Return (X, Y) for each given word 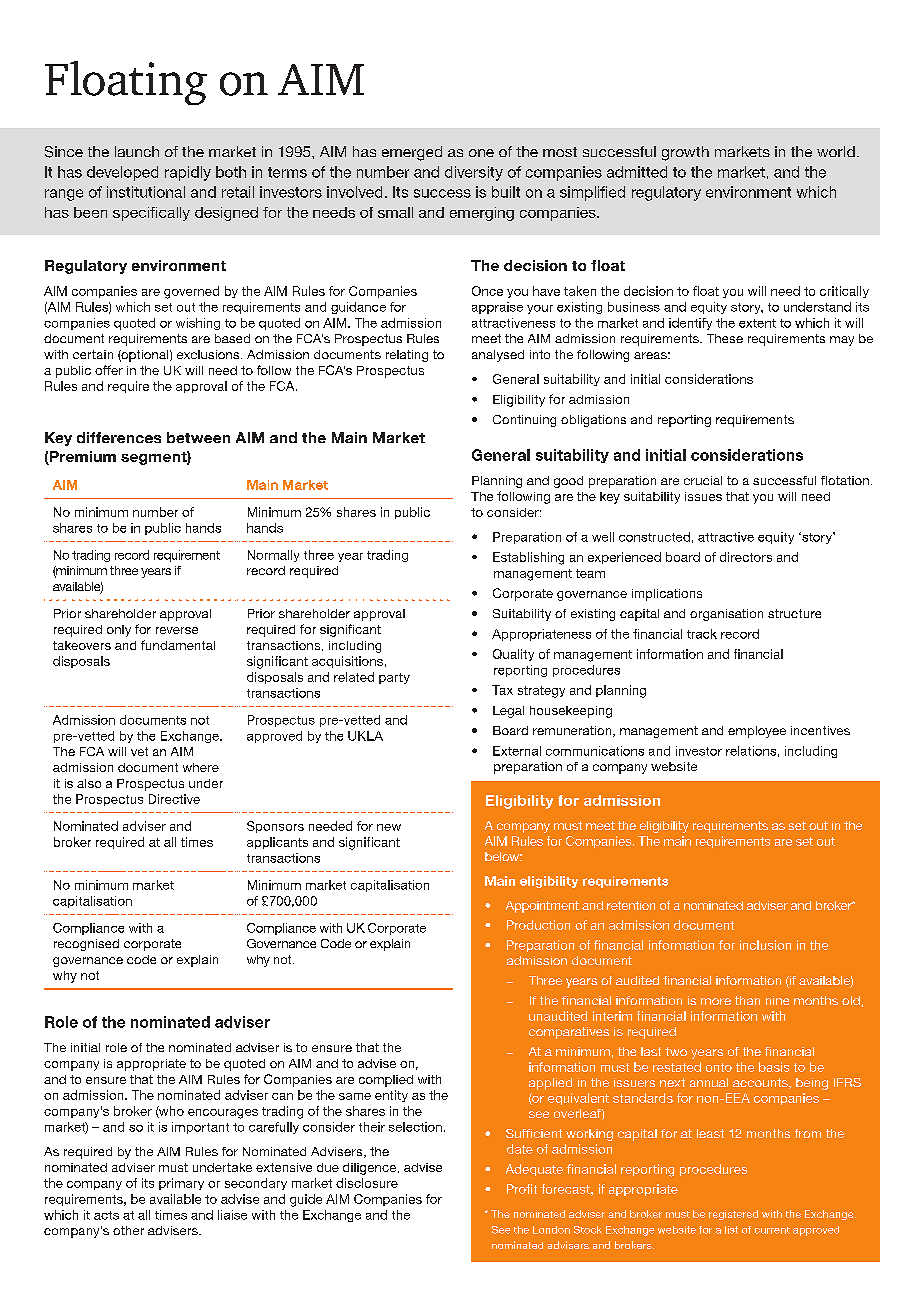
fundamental (178, 645)
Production (538, 925)
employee (757, 732)
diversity (474, 173)
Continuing (524, 421)
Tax (502, 690)
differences (119, 437)
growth (685, 153)
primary (181, 1184)
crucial (703, 480)
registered (733, 1215)
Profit (522, 1189)
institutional (146, 192)
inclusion (765, 945)
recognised (86, 945)
